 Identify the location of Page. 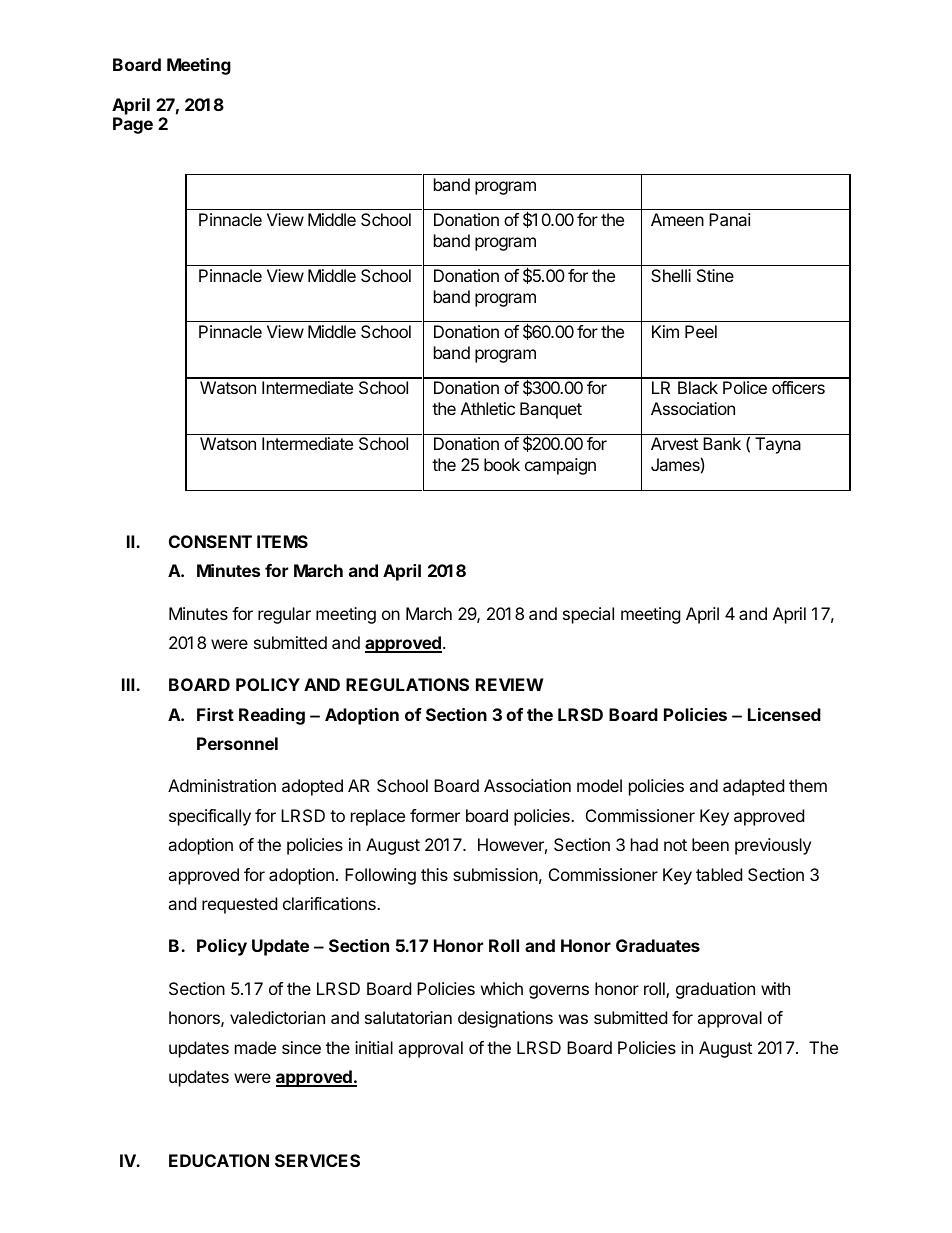
(133, 125).
